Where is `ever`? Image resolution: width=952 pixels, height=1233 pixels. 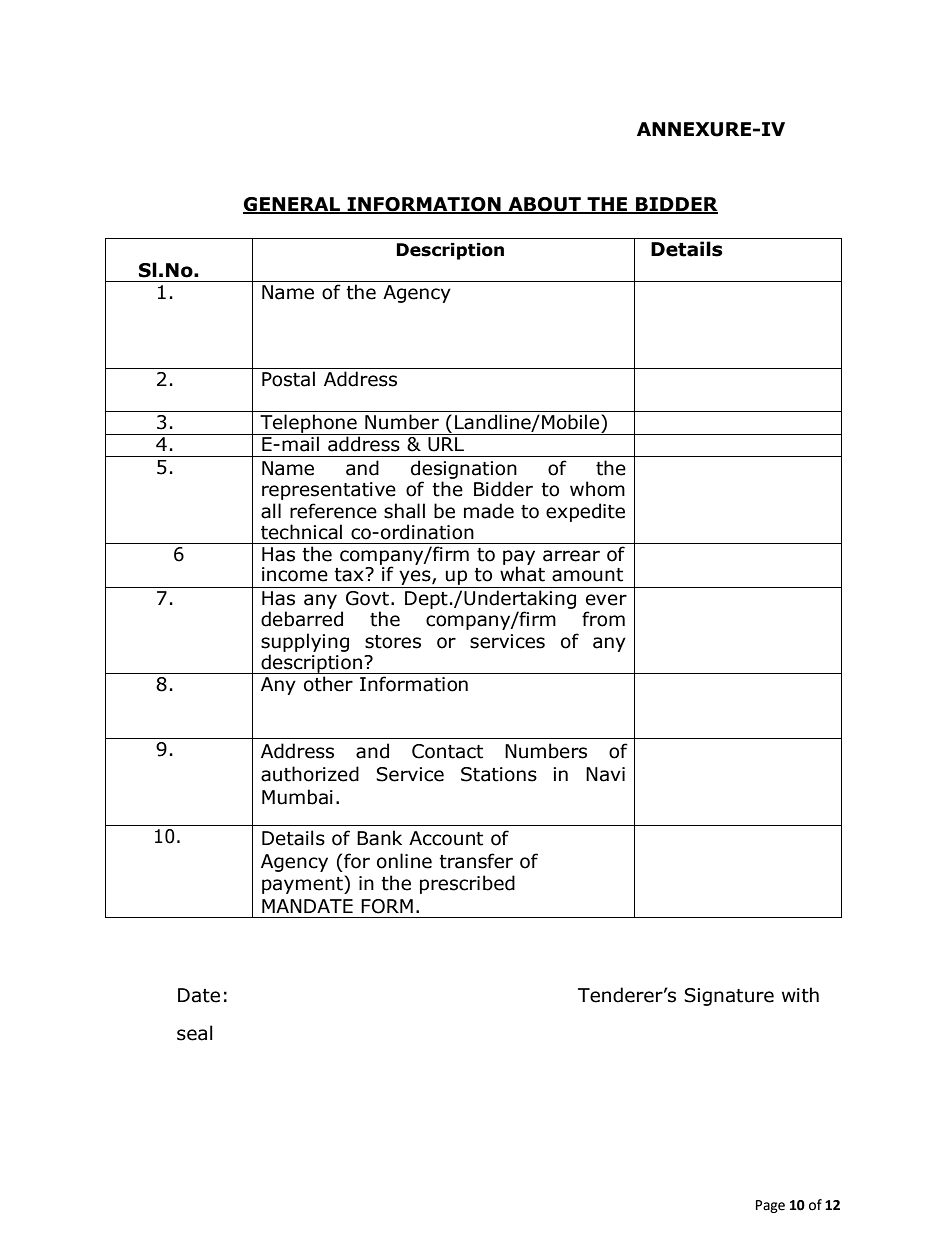
ever is located at coordinates (606, 600).
